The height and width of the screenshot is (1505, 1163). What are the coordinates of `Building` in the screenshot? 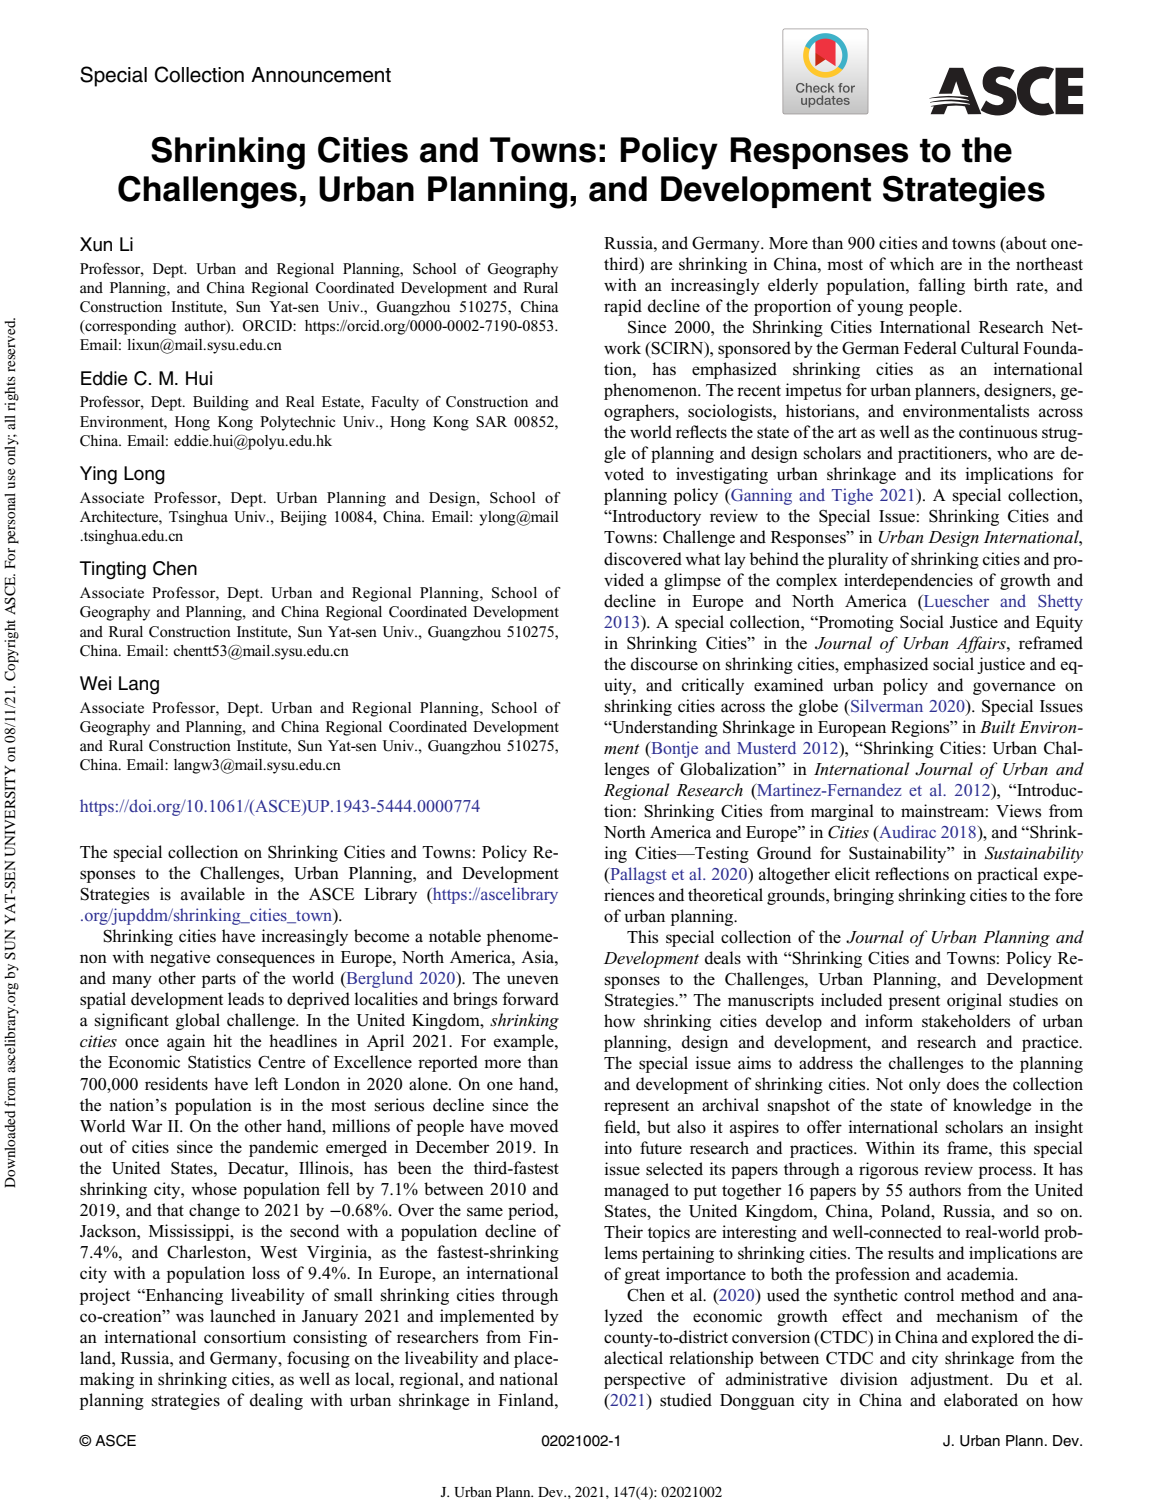 It's located at (221, 403).
